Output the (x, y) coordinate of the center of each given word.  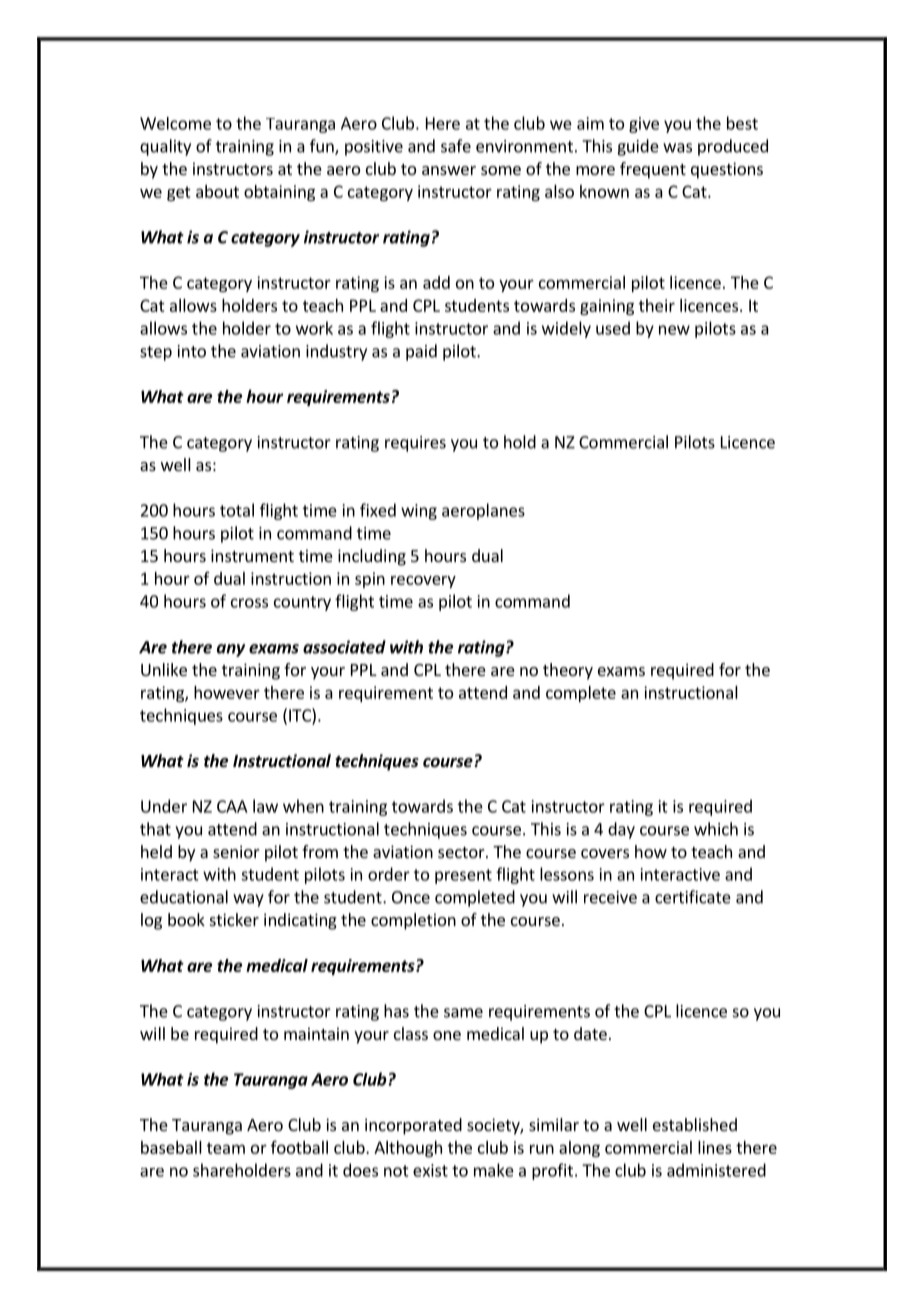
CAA (232, 806)
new (674, 330)
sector (462, 852)
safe (456, 146)
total (237, 510)
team (226, 1148)
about (217, 191)
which (716, 829)
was (677, 148)
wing (419, 512)
